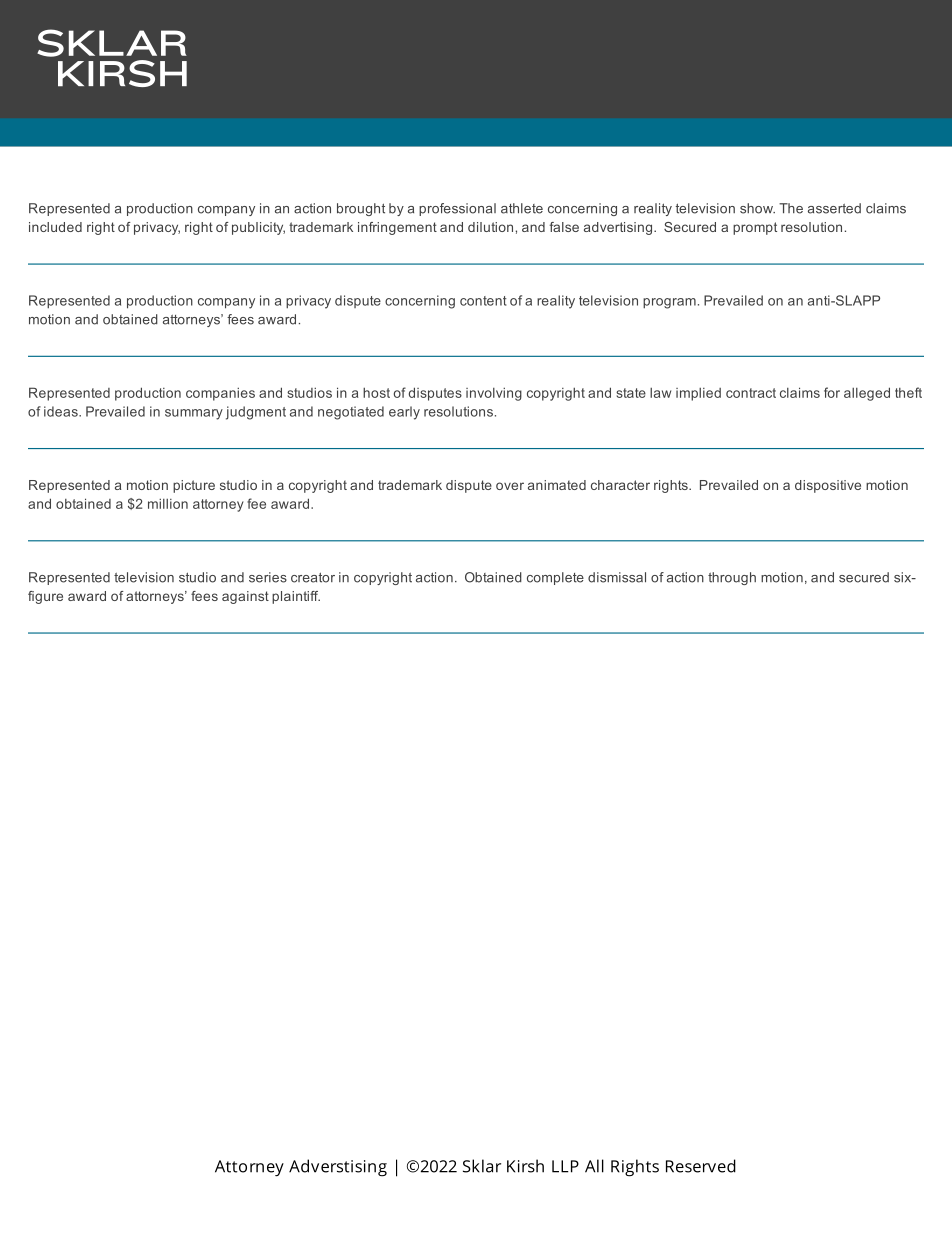  I want to click on complete, so click(555, 578).
